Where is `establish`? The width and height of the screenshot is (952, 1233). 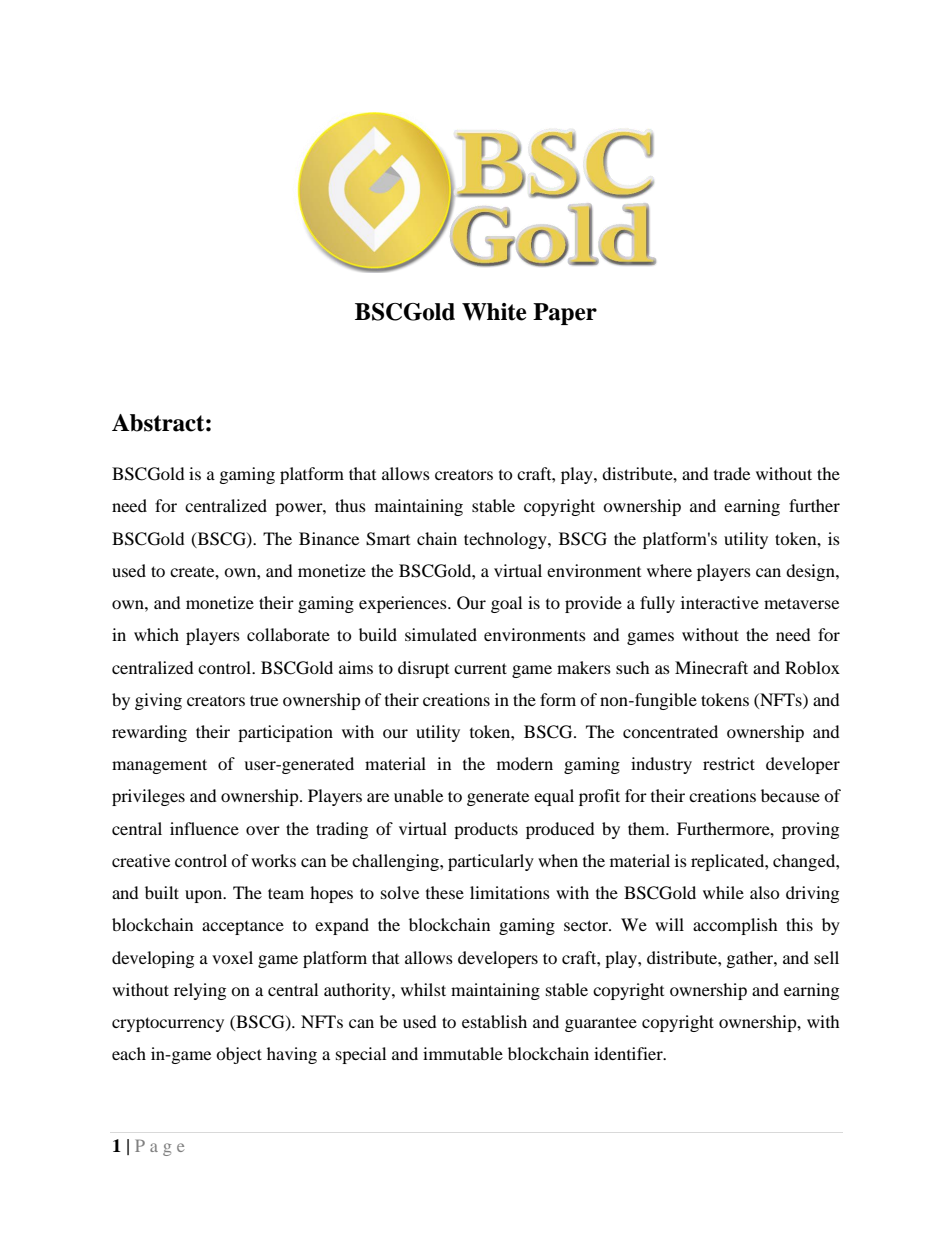 establish is located at coordinates (494, 1021).
